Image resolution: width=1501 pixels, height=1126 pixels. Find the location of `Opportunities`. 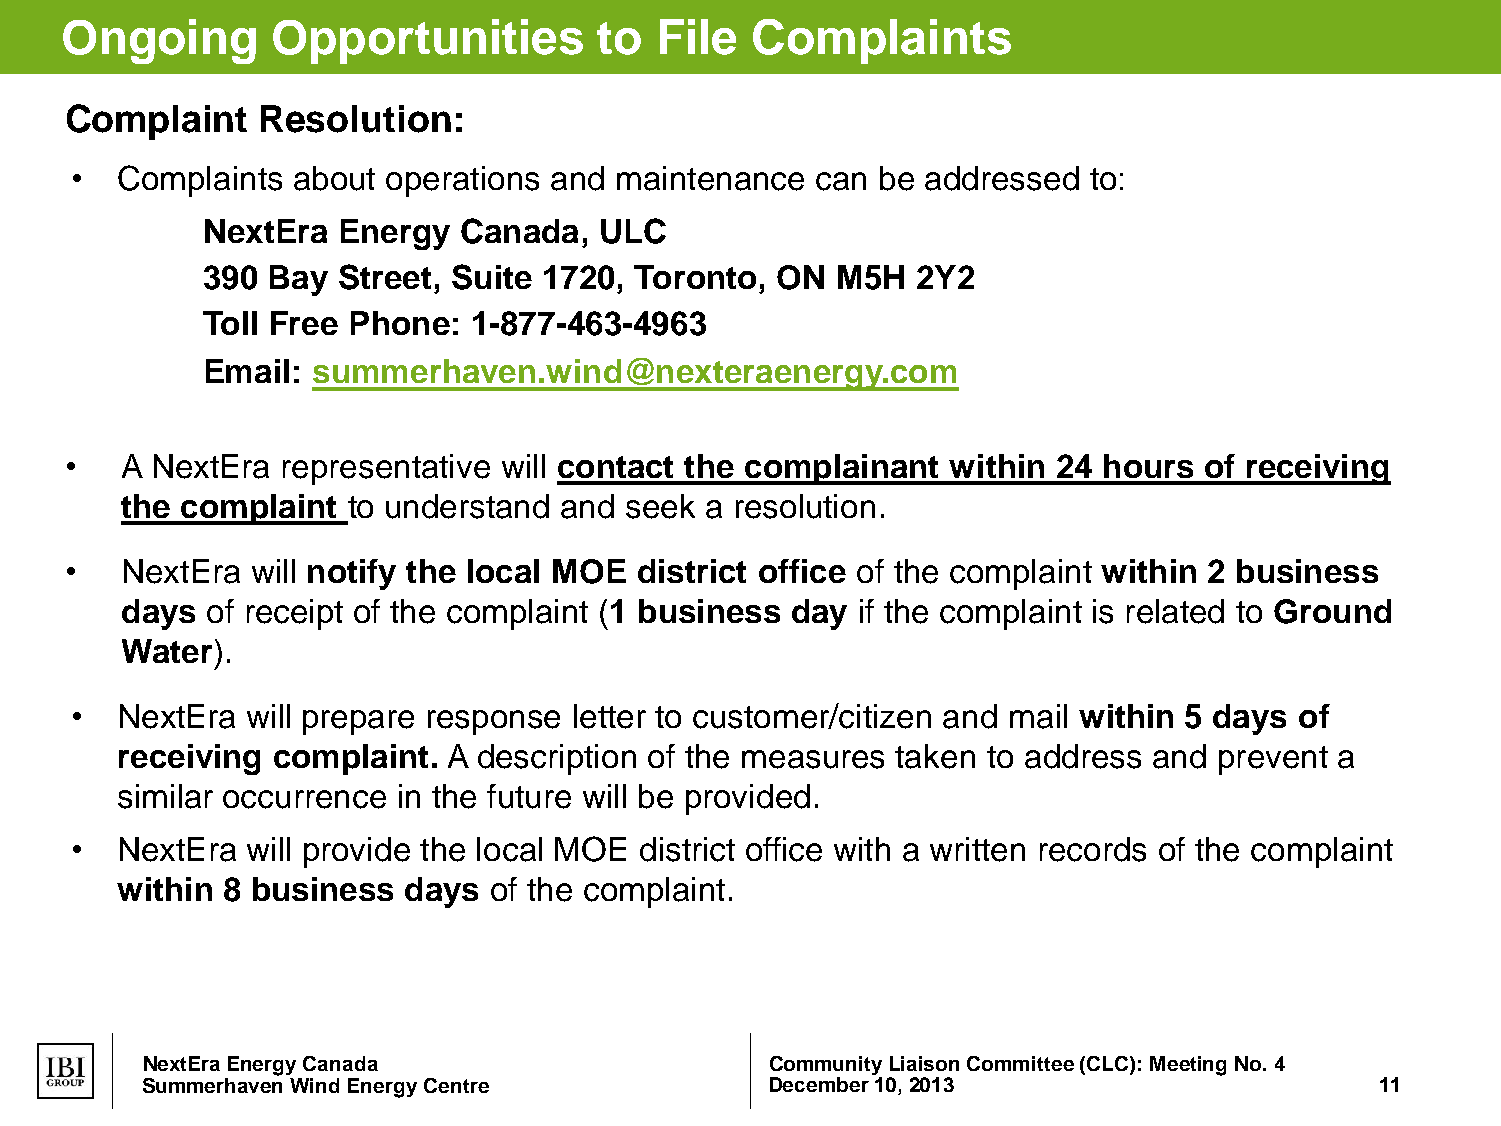

Opportunities is located at coordinates (428, 41).
